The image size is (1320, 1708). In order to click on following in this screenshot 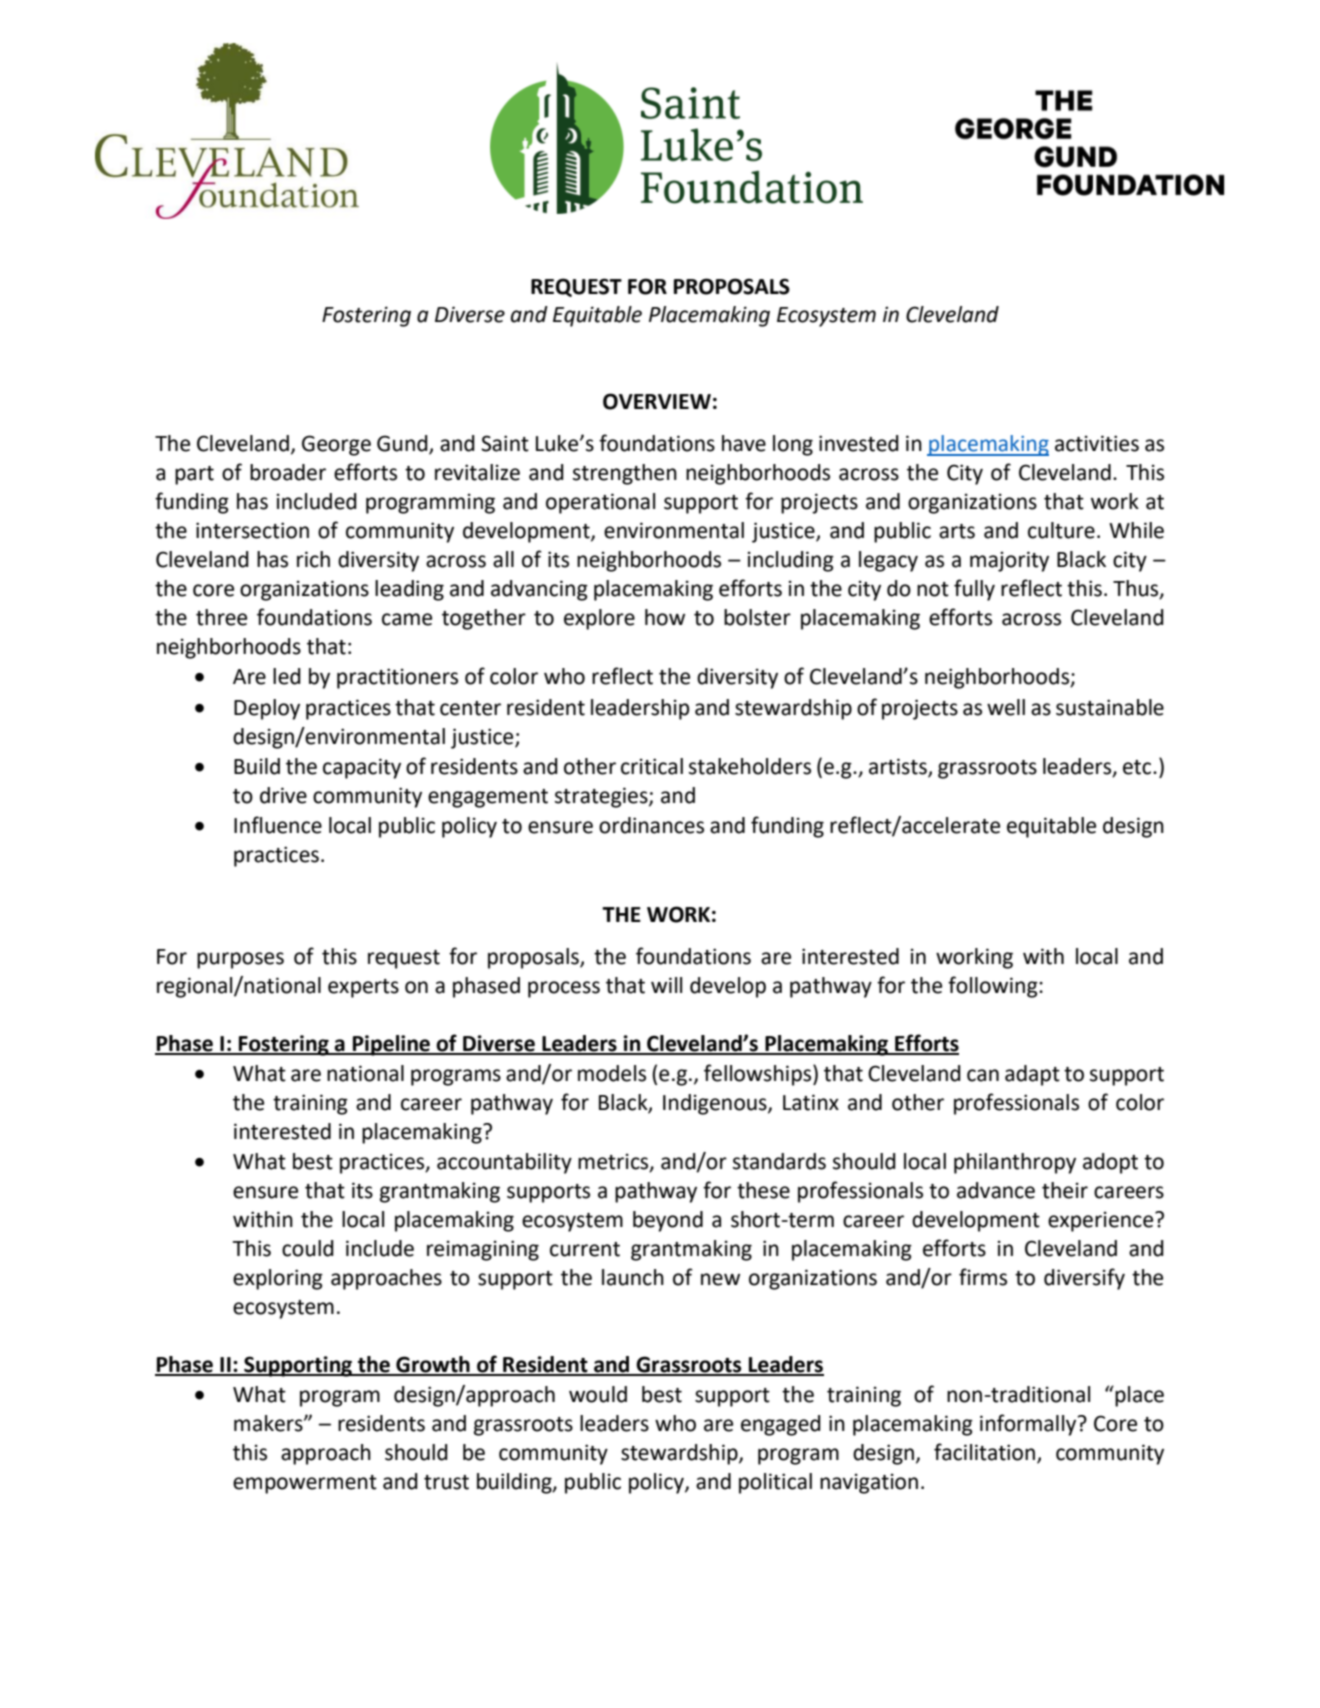, I will do `click(994, 987)`.
